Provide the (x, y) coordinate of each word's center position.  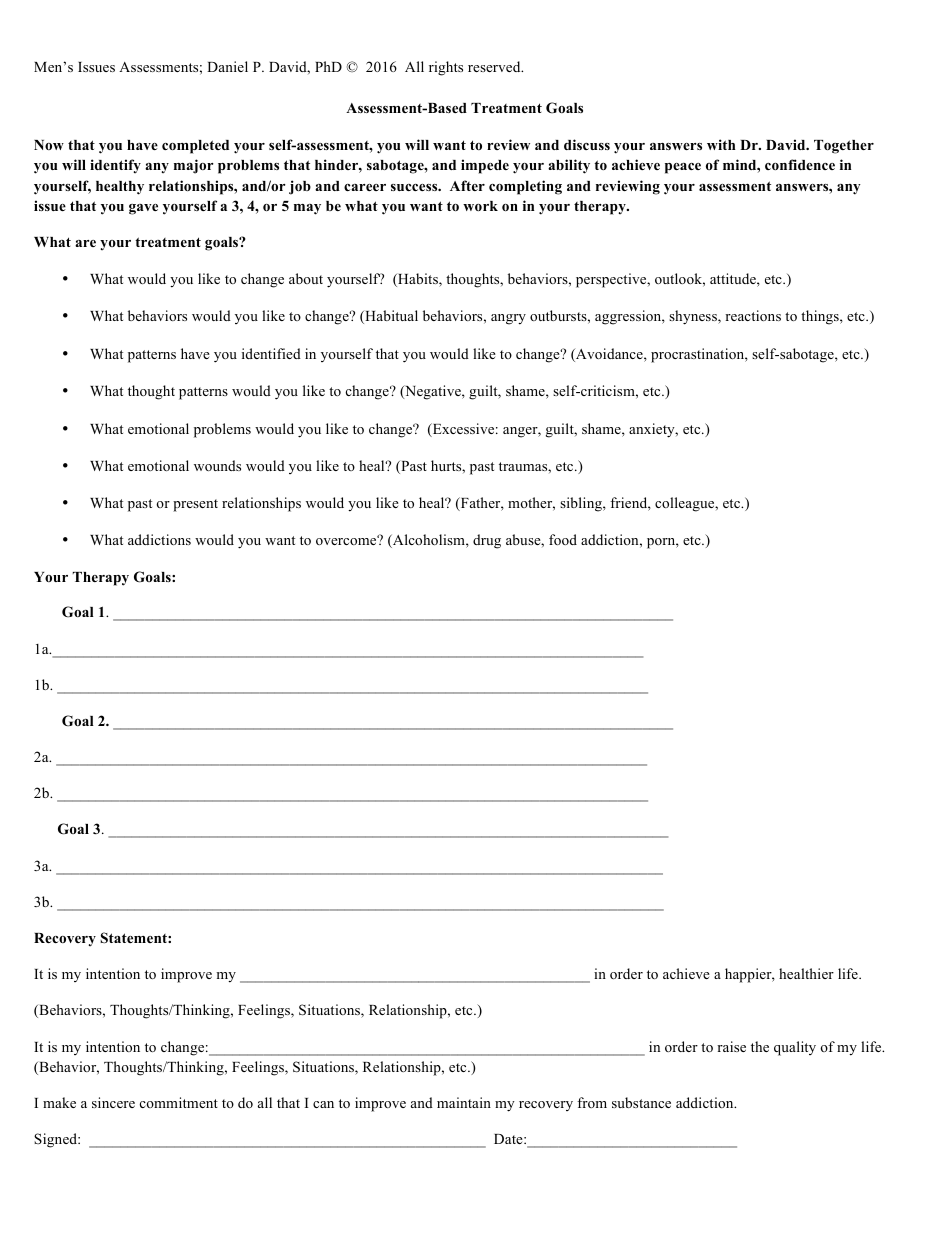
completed (195, 147)
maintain (464, 1102)
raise (731, 1046)
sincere (113, 1102)
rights (446, 68)
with (721, 144)
